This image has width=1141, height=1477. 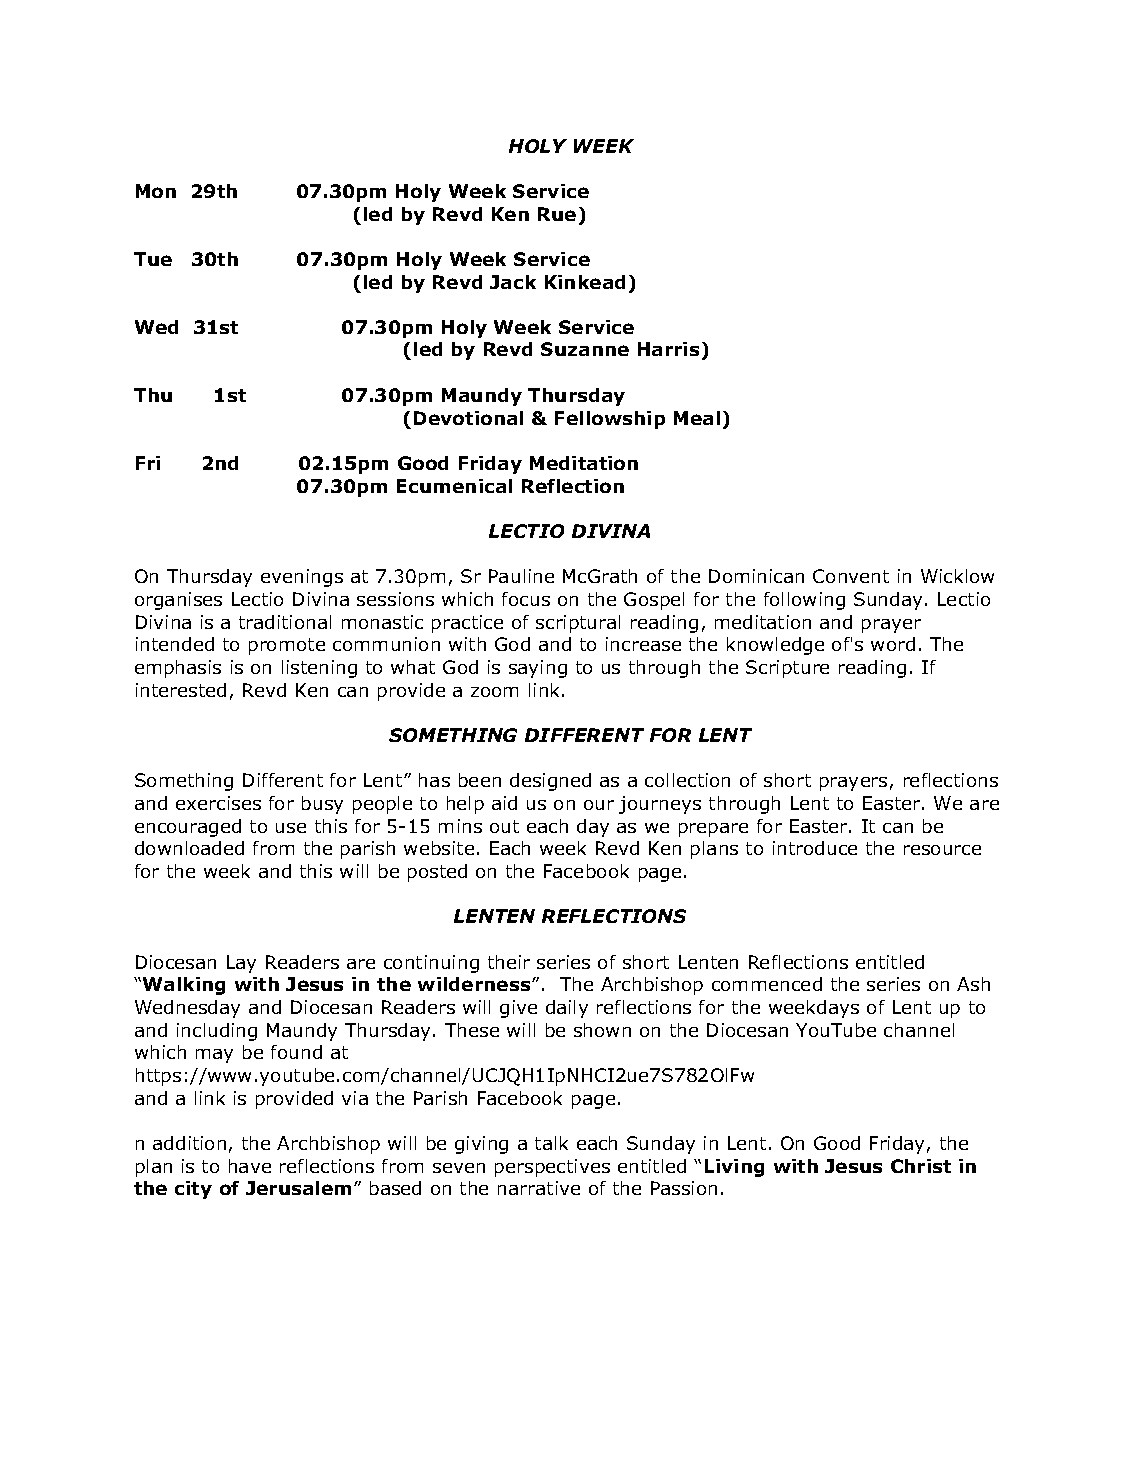 What do you see at coordinates (153, 259) in the image?
I see `Tue` at bounding box center [153, 259].
